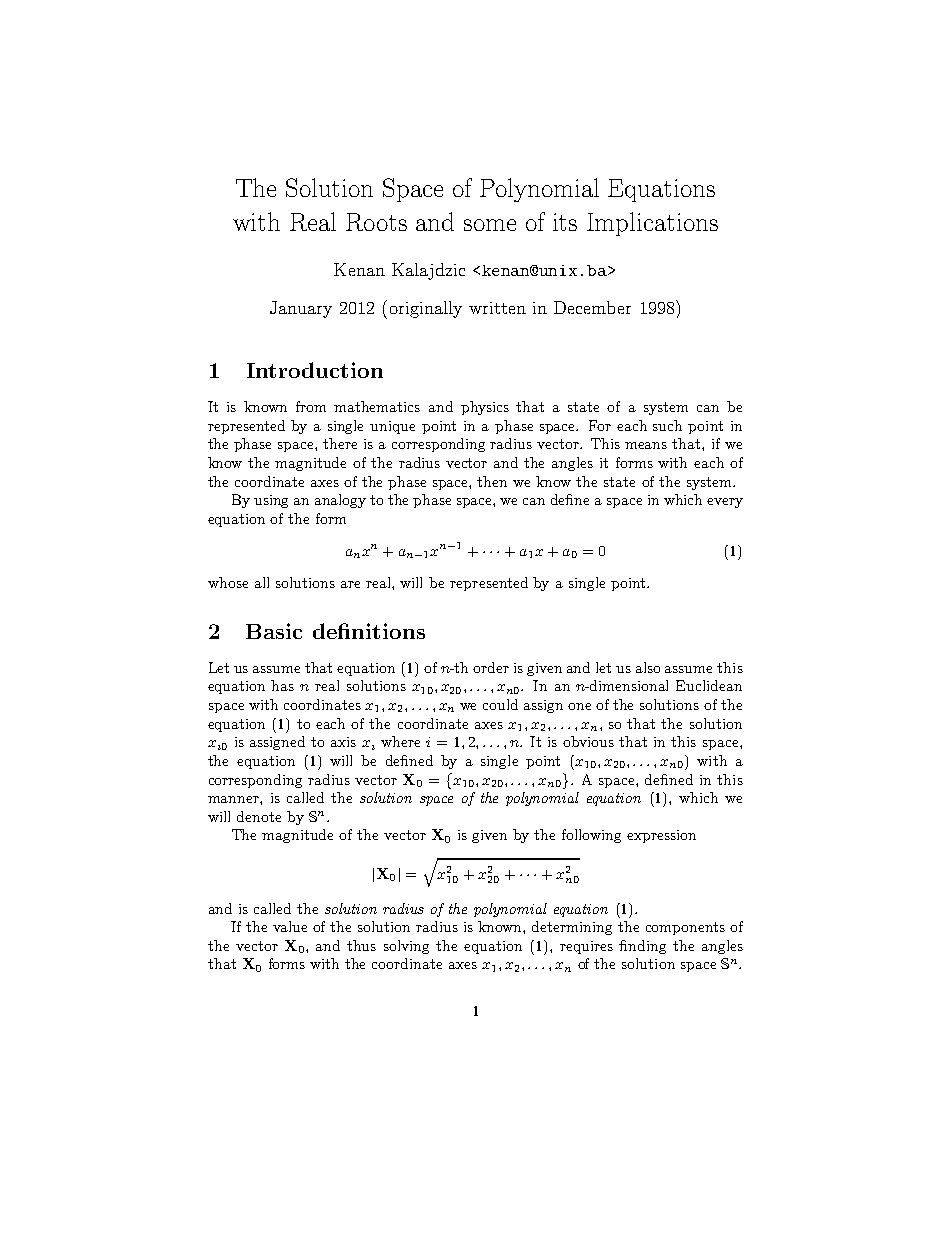 This page has height=1233, width=952. What do you see at coordinates (500, 704) in the page?
I see `could` at bounding box center [500, 704].
